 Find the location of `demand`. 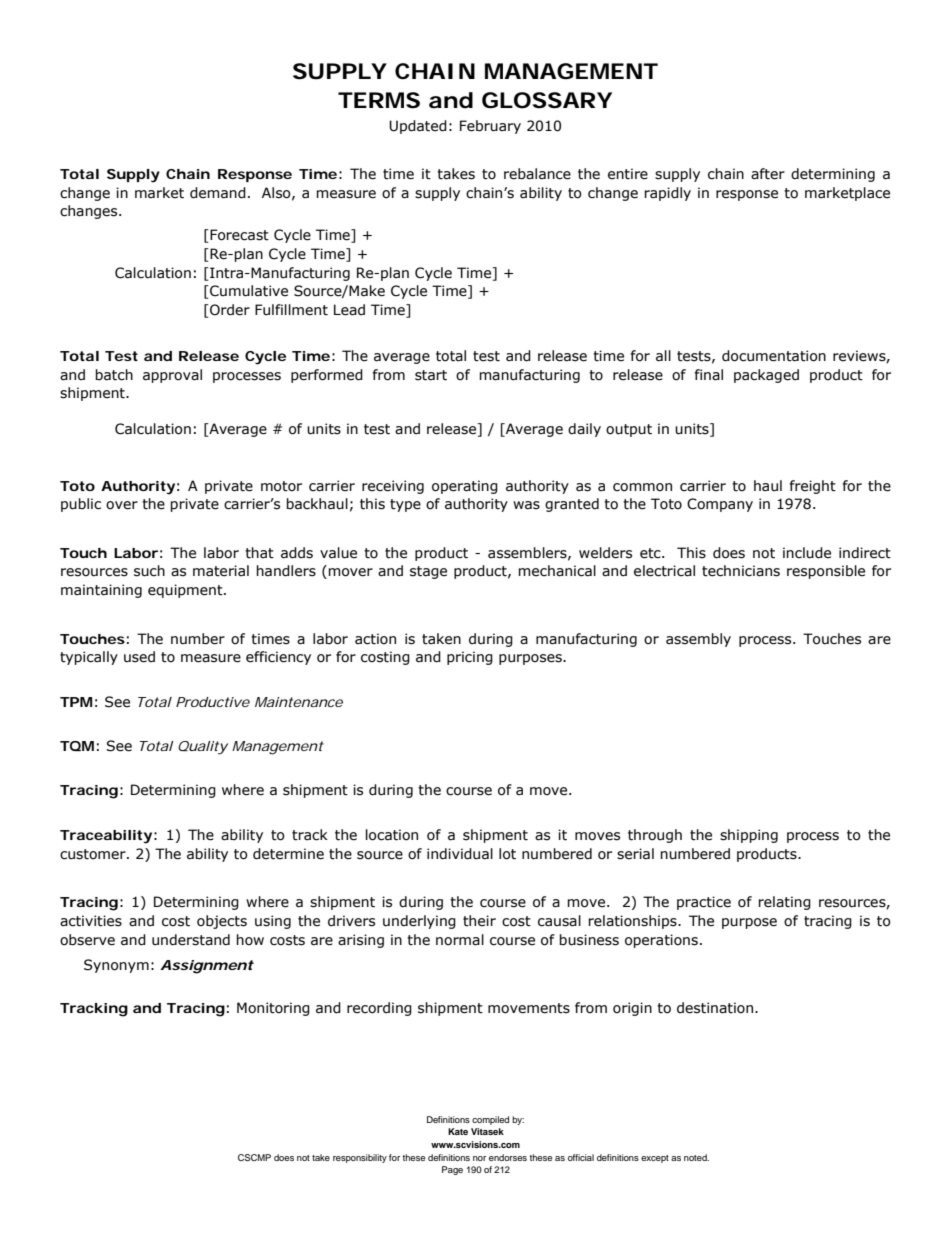

demand is located at coordinates (218, 193).
